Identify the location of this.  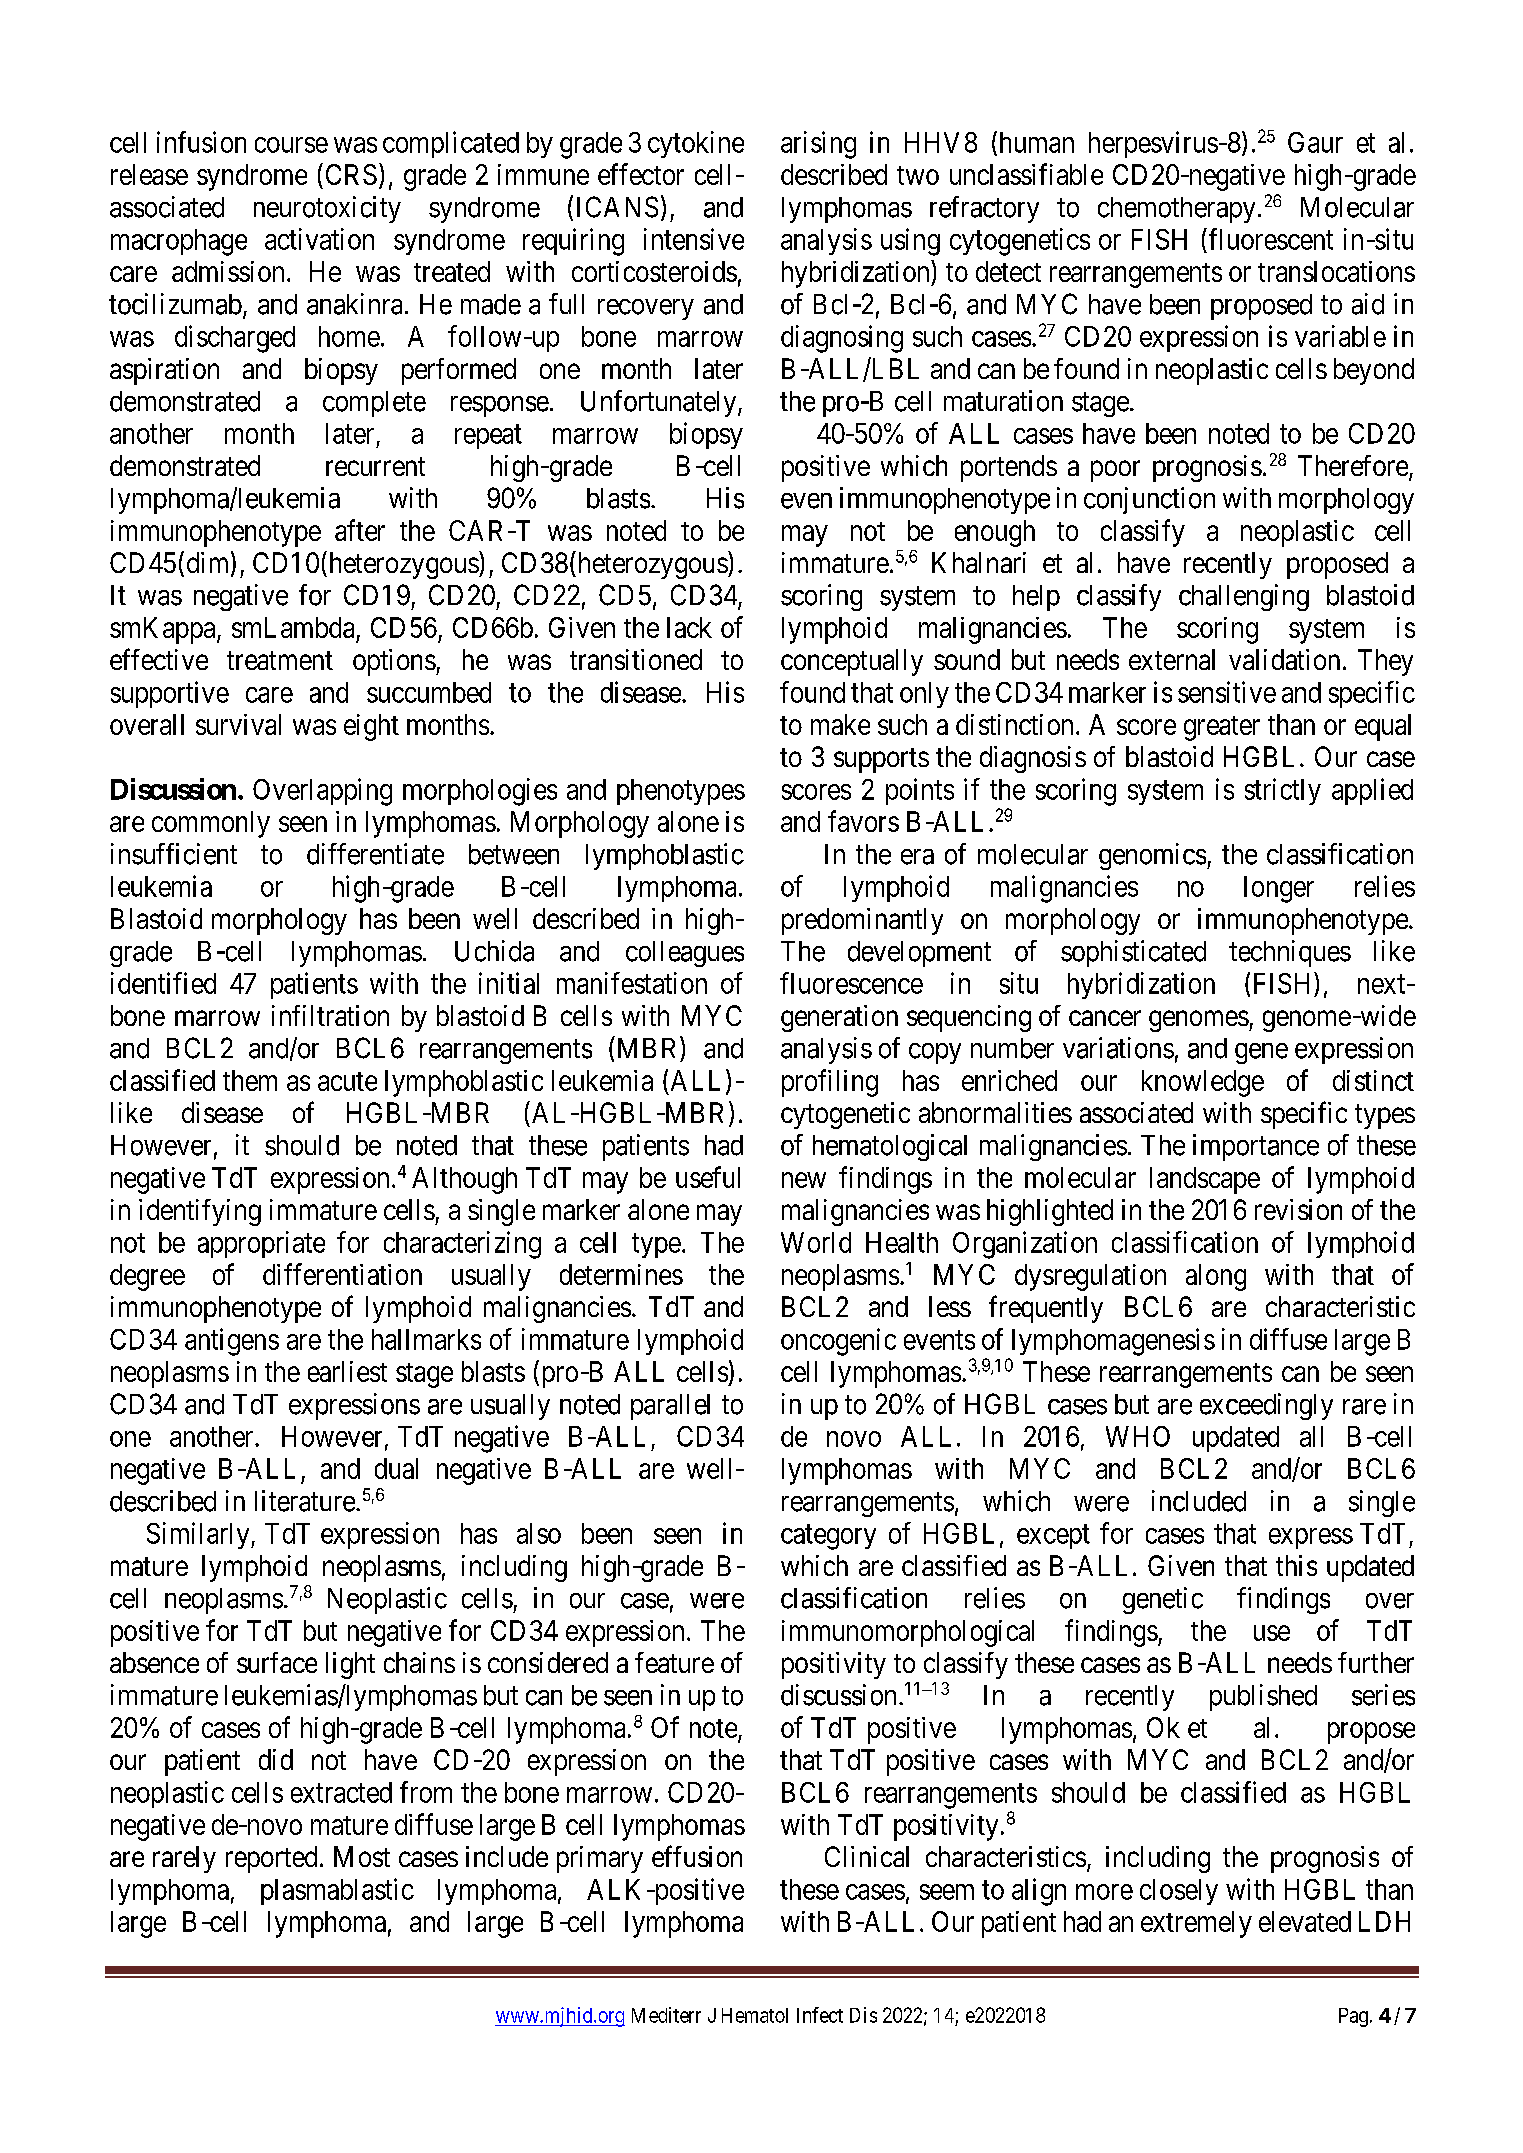
(1296, 1565).
